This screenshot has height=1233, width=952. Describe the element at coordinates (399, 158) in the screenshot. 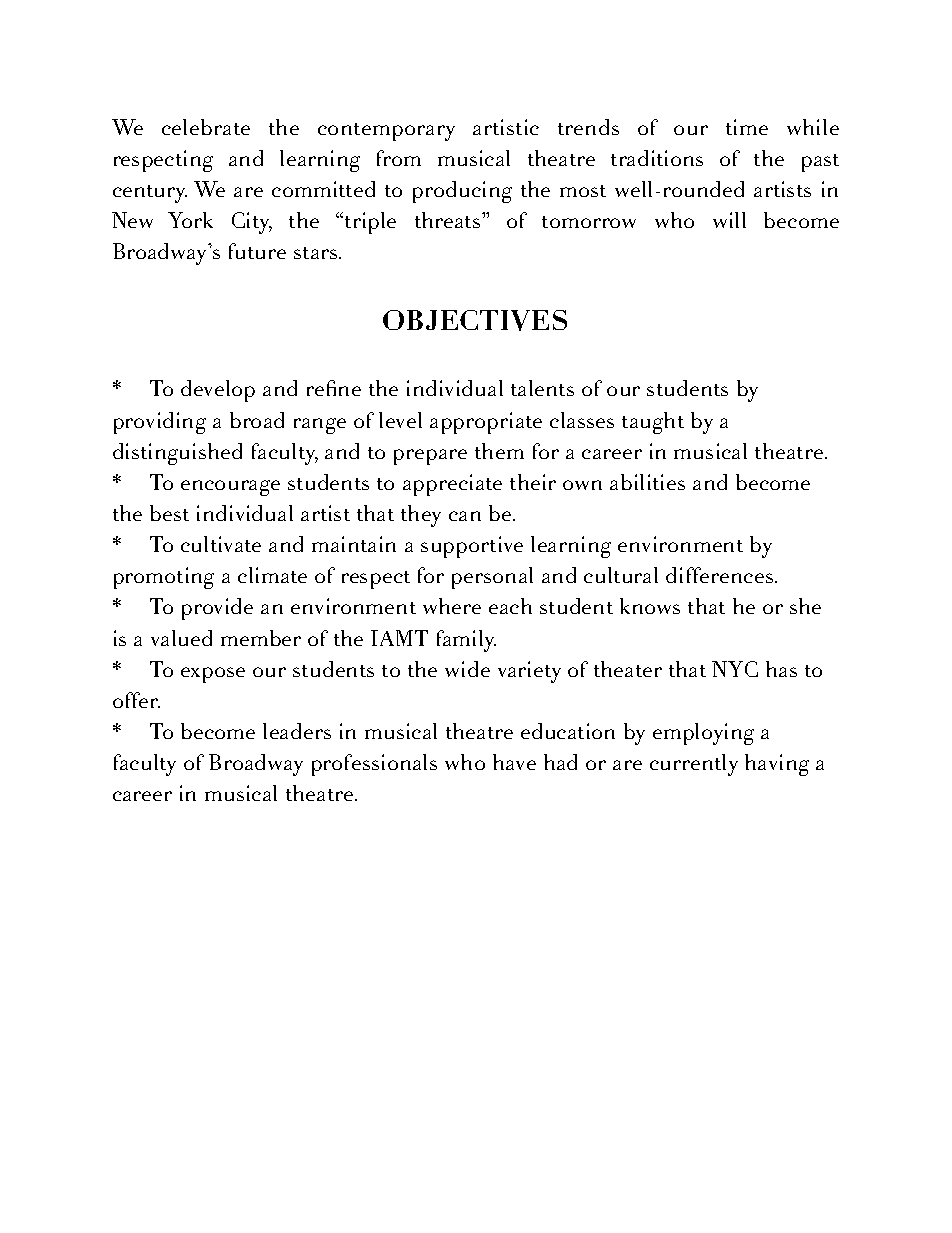

I see `from` at that location.
